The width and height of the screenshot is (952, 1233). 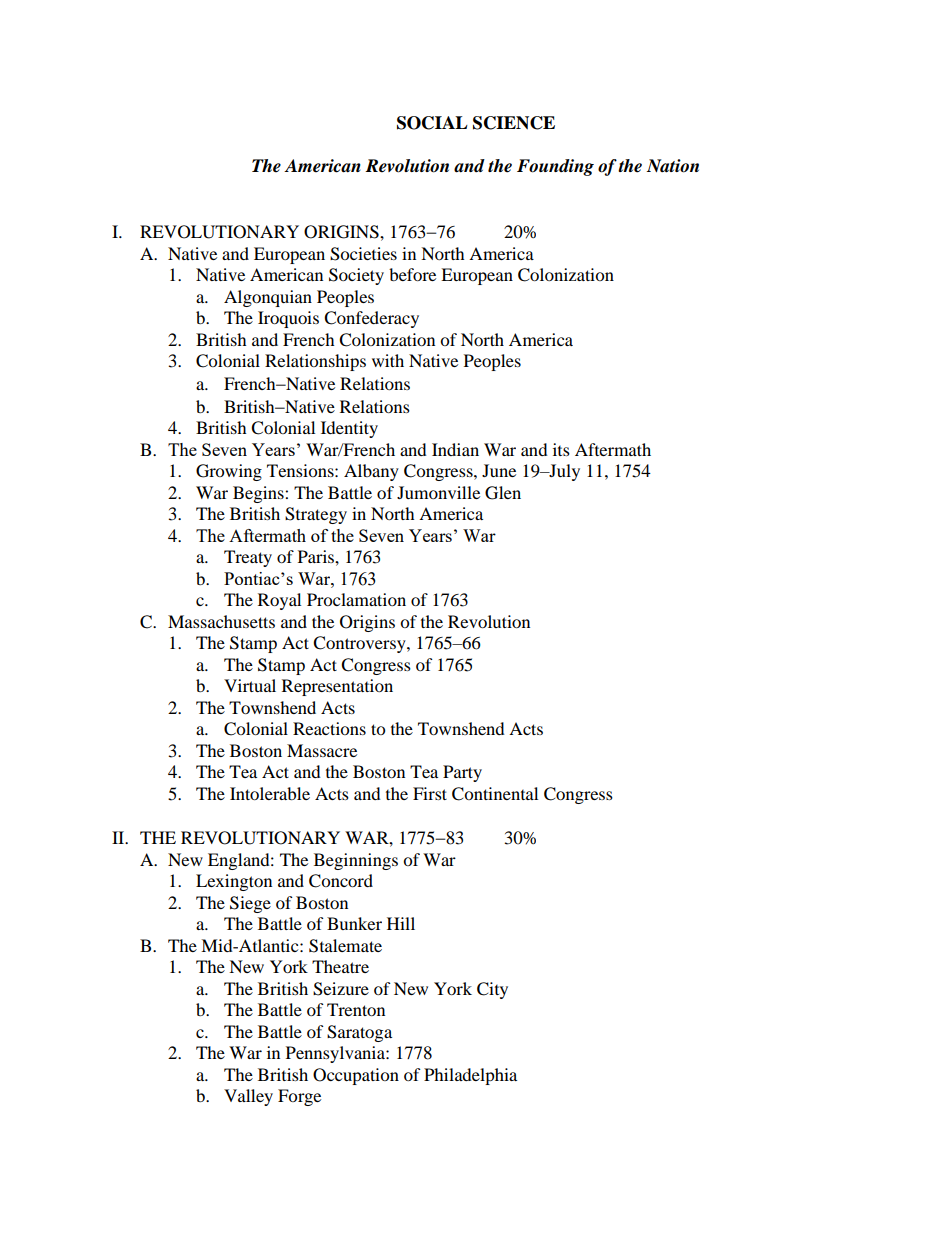 What do you see at coordinates (503, 493) in the screenshot?
I see `Glen` at bounding box center [503, 493].
